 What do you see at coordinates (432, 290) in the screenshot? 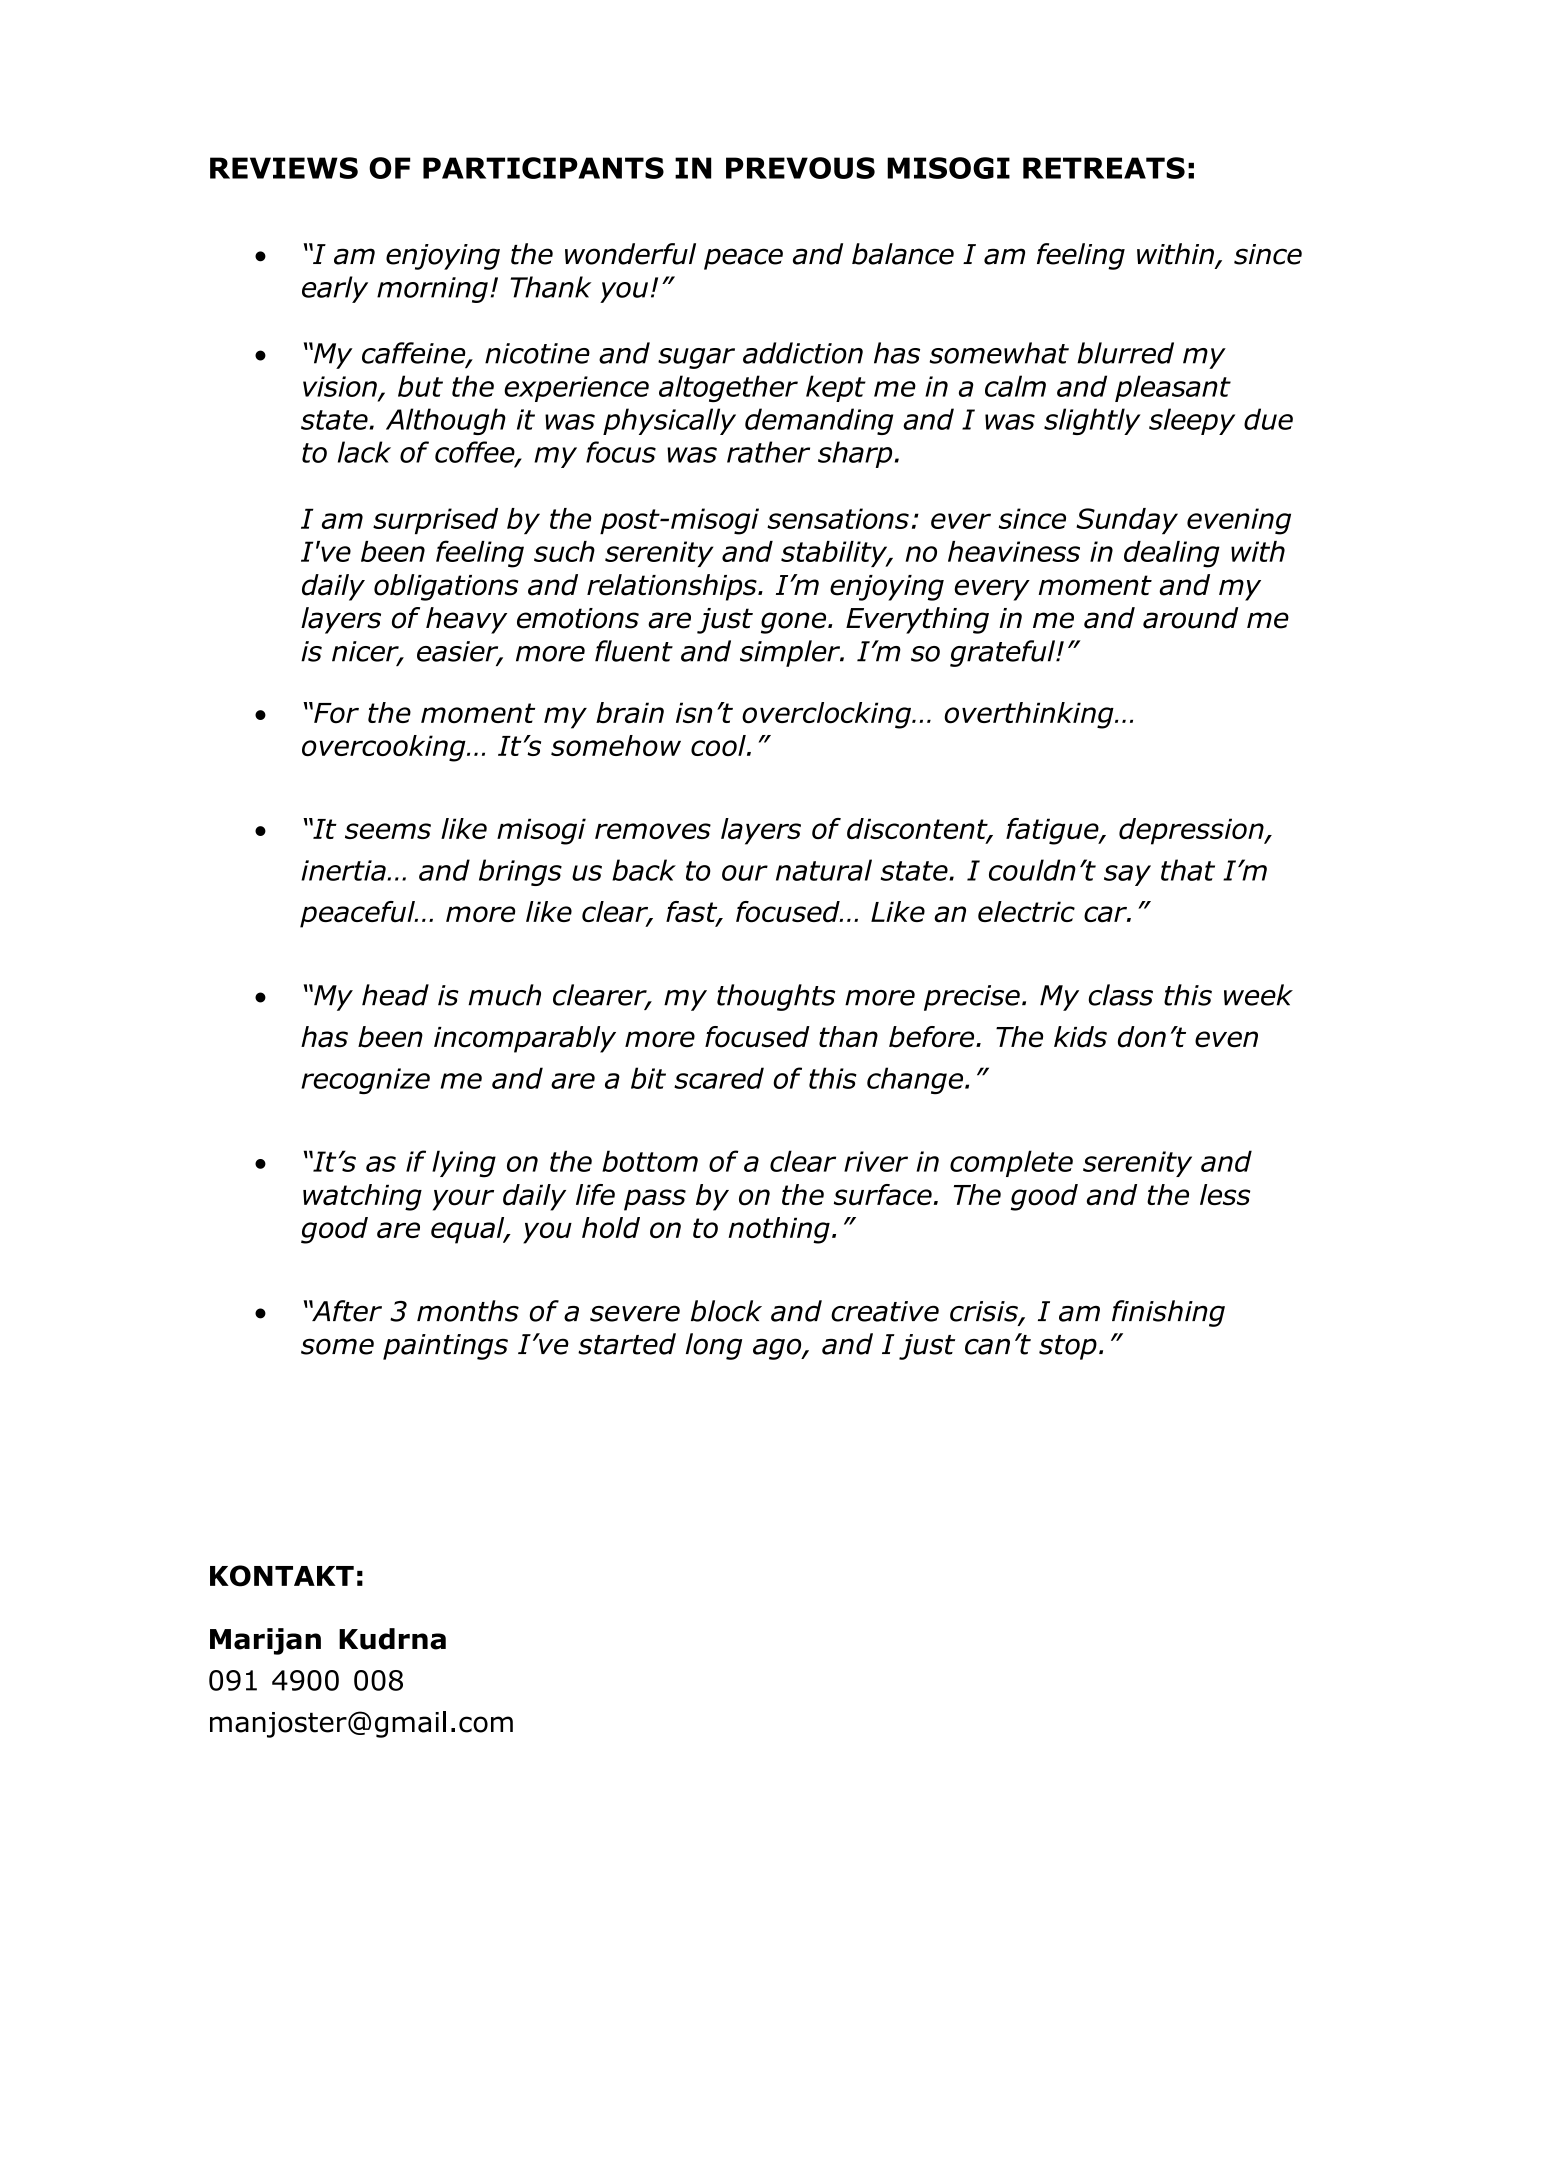
I see `morning` at bounding box center [432, 290].
